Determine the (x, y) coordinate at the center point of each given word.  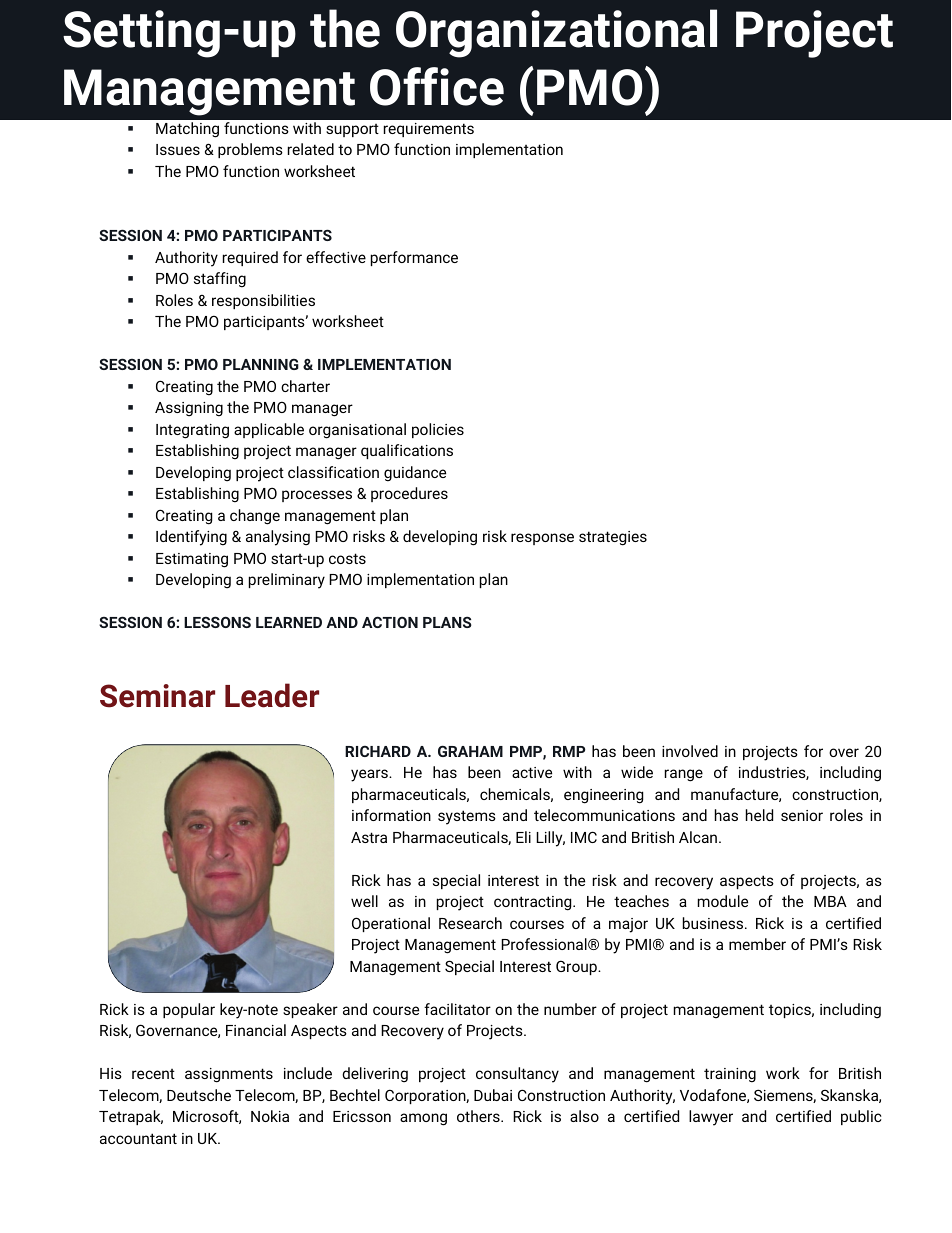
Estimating (192, 560)
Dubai (493, 1095)
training (730, 1075)
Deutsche (199, 1095)
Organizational (556, 33)
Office (437, 86)
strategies (613, 538)
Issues (178, 149)
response (542, 539)
